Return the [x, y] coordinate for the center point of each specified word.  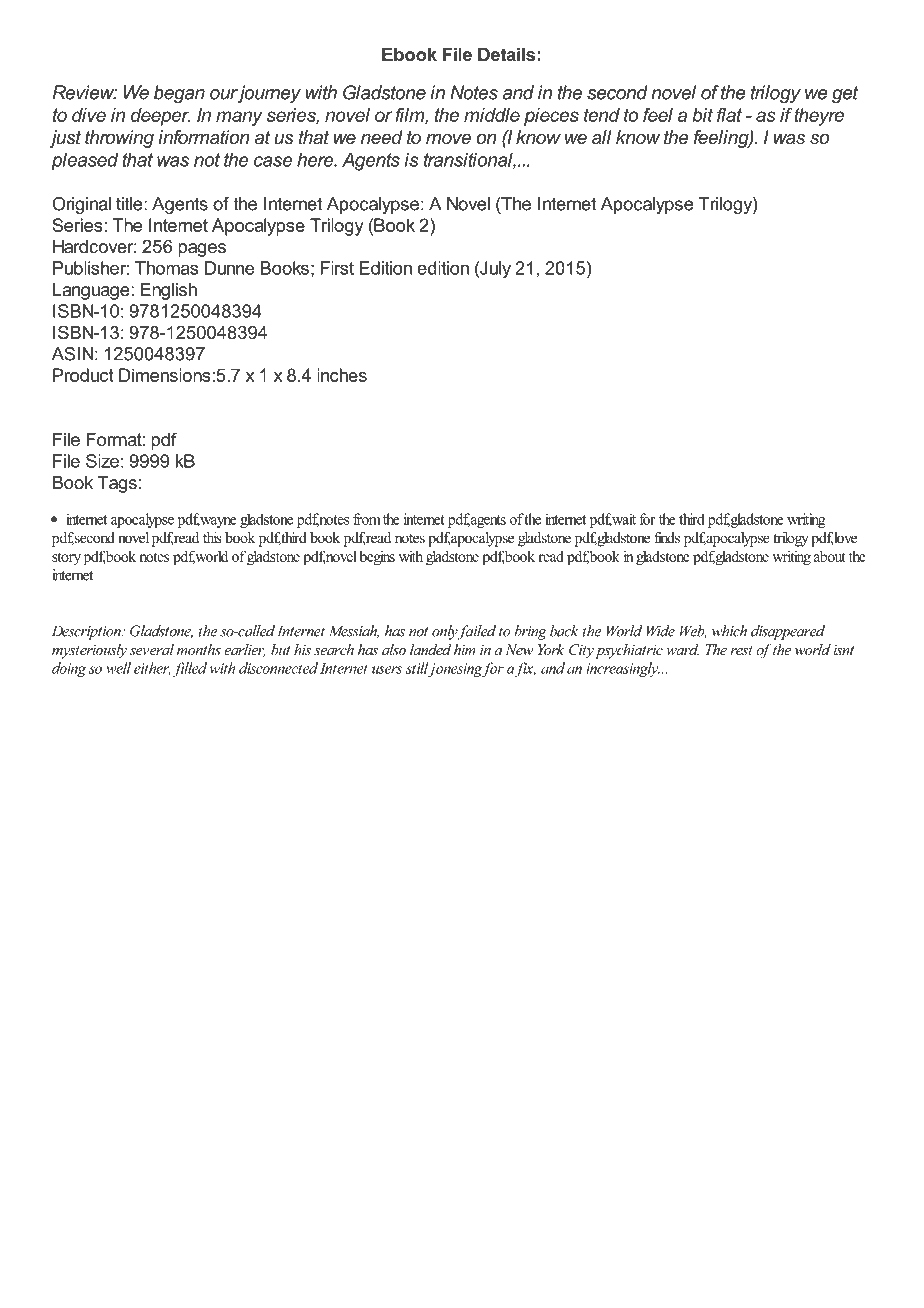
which [729, 631]
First [337, 268]
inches [342, 375]
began [179, 94]
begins [377, 557]
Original [81, 205]
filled [188, 669]
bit [702, 115]
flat [729, 115]
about [830, 556]
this [212, 537]
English [168, 291]
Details [506, 54]
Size [102, 461]
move [448, 139]
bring [530, 632]
